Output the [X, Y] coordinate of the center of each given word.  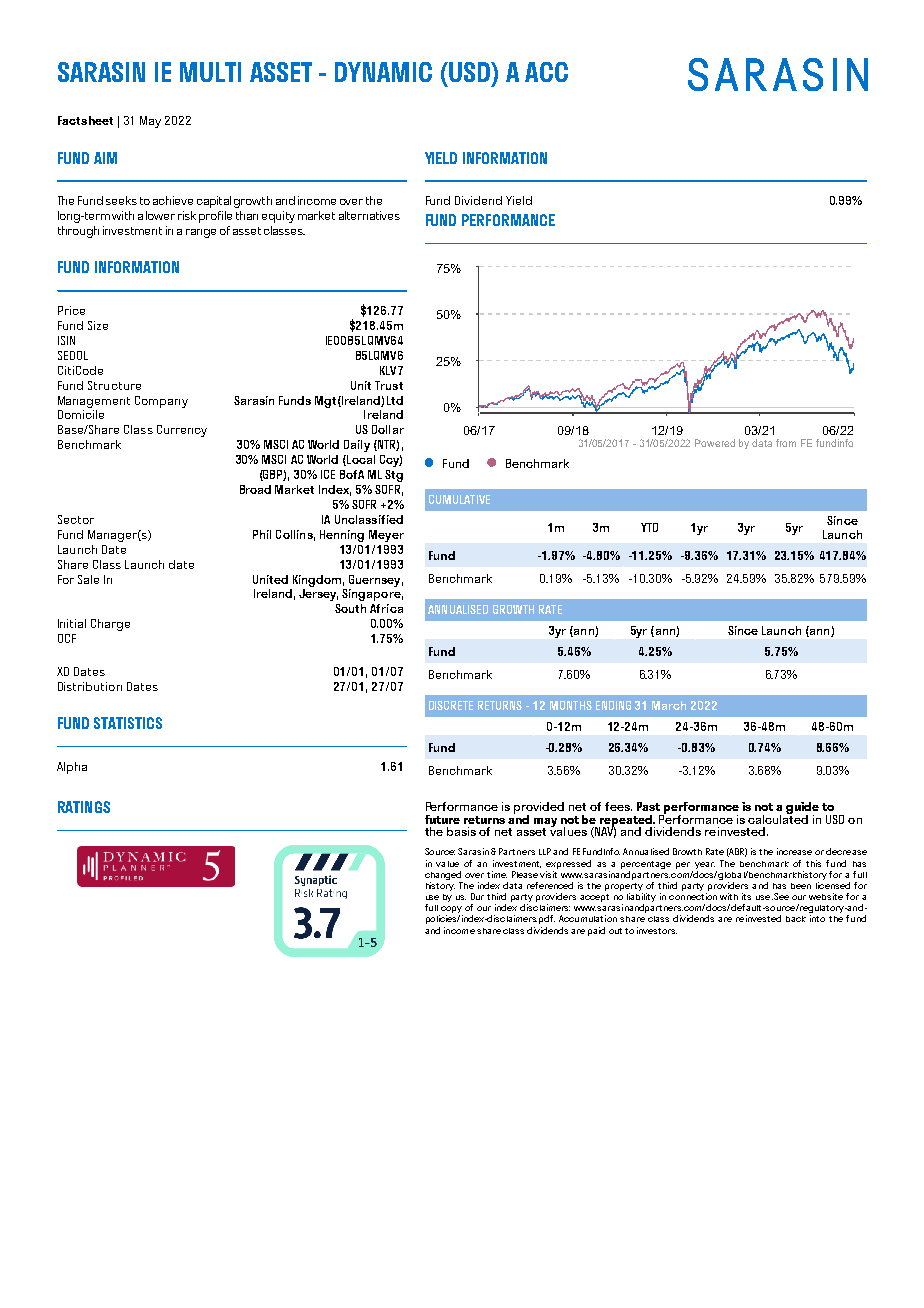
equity [278, 217]
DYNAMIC [383, 72]
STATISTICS [128, 723]
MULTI [210, 72]
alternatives [369, 215]
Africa [386, 608]
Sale [88, 579]
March [669, 705]
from [786, 443]
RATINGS [84, 807]
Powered [715, 443]
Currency [182, 431]
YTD [649, 527]
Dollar [388, 429]
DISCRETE [451, 705]
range [201, 233]
